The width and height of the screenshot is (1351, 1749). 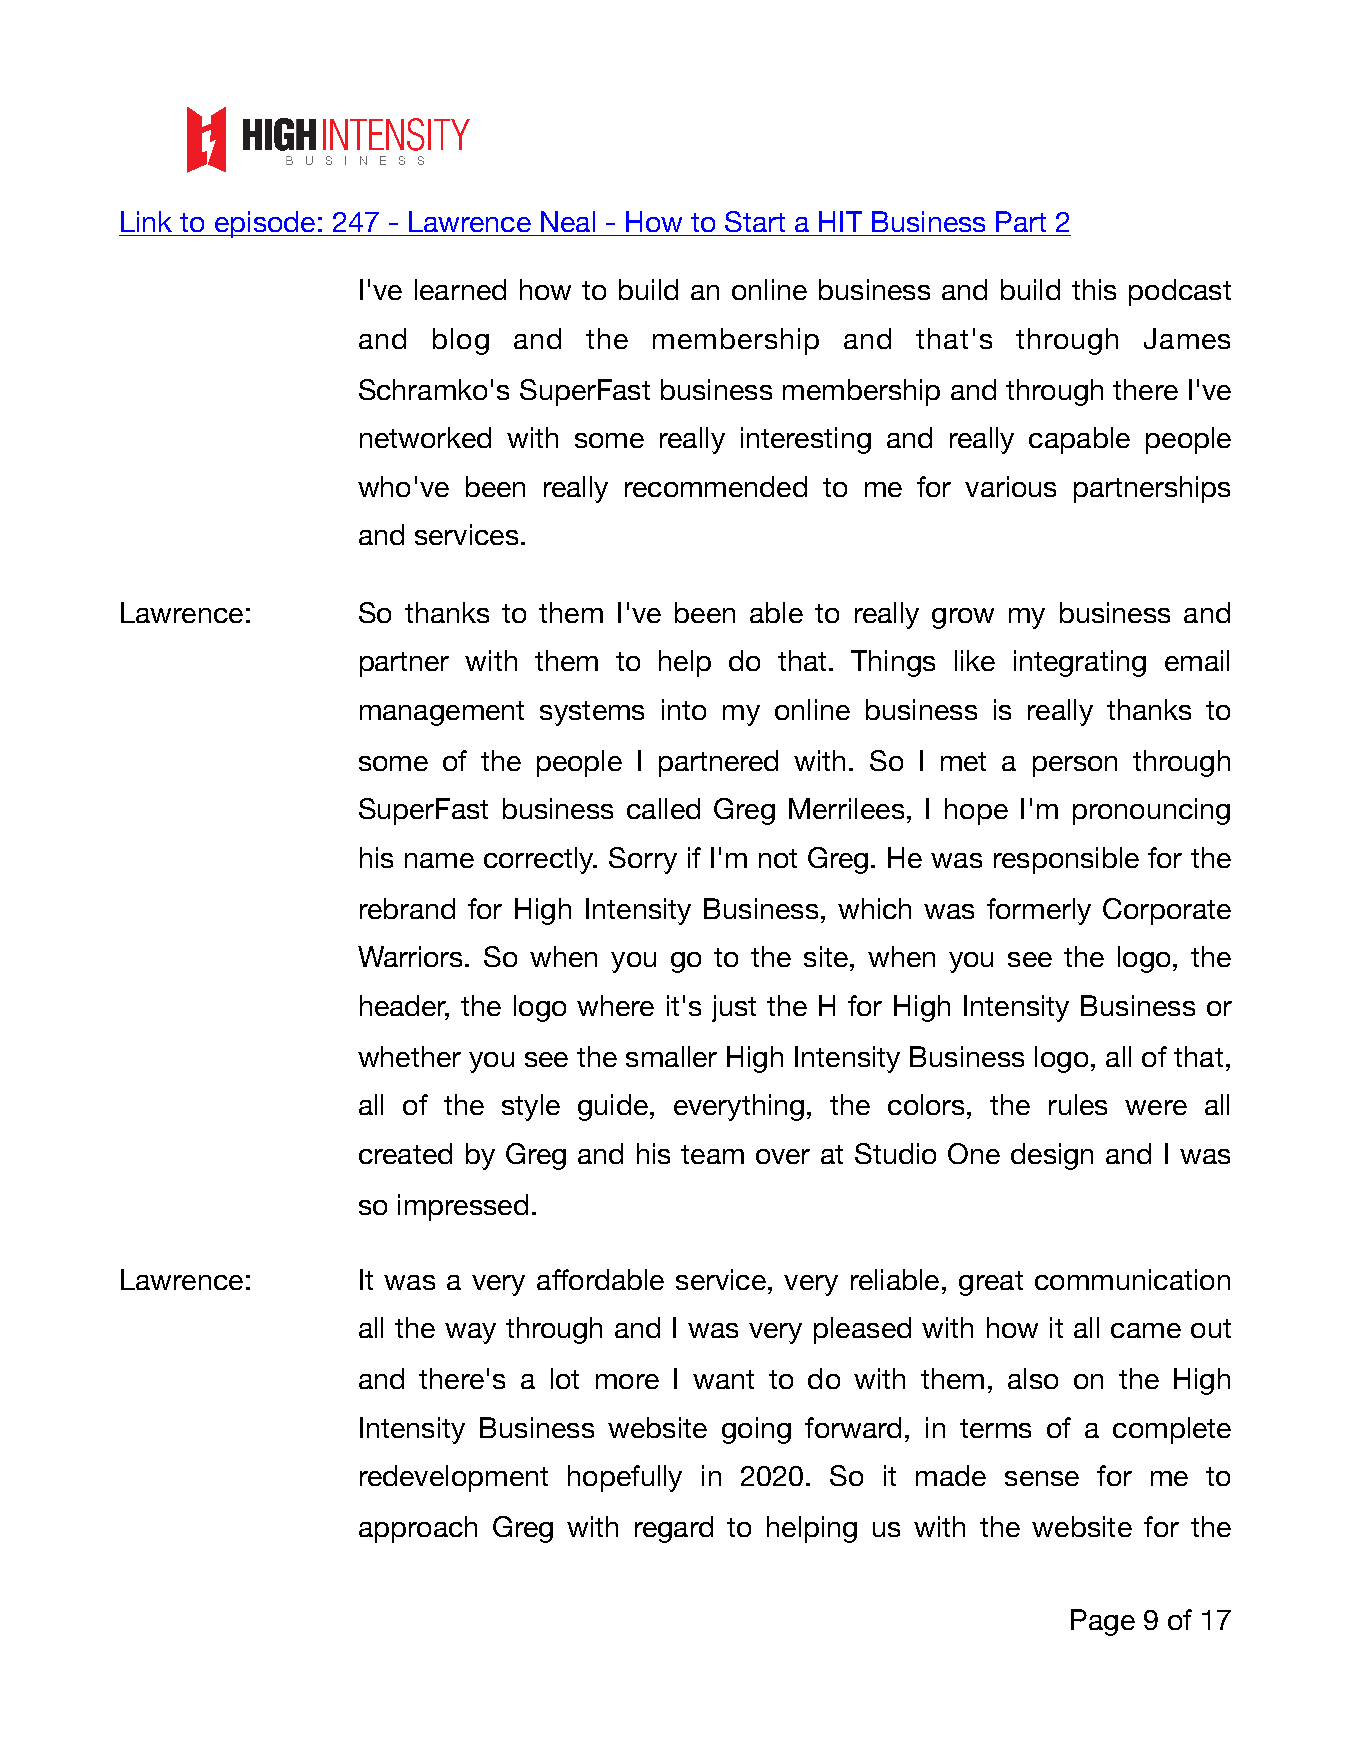 I want to click on Start, so click(x=755, y=221).
